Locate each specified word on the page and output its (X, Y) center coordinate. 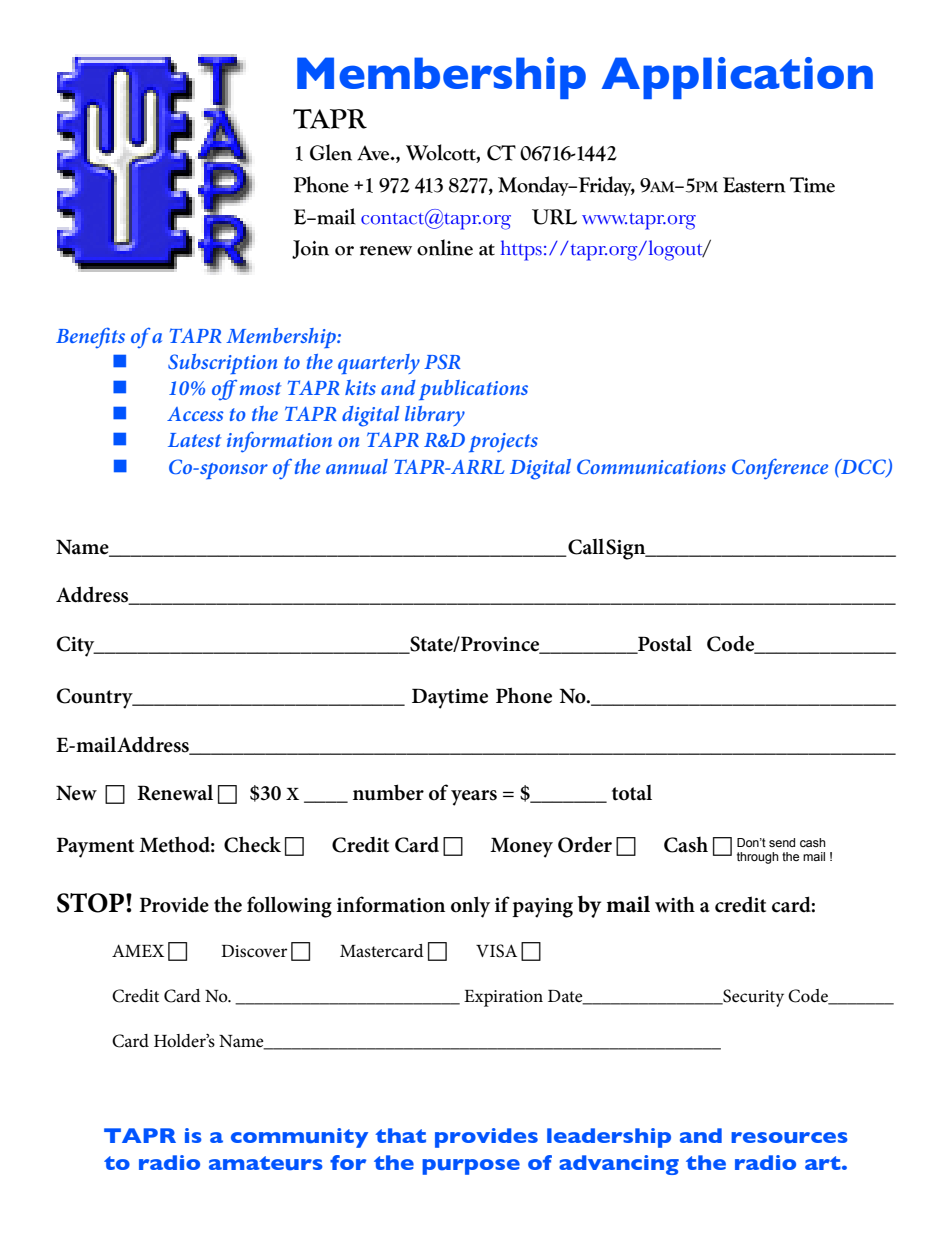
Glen (331, 152)
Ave (374, 153)
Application (737, 78)
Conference (780, 469)
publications (473, 390)
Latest (194, 440)
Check (252, 844)
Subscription (222, 364)
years (474, 798)
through (758, 858)
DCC (863, 467)
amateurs (266, 1163)
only (470, 907)
